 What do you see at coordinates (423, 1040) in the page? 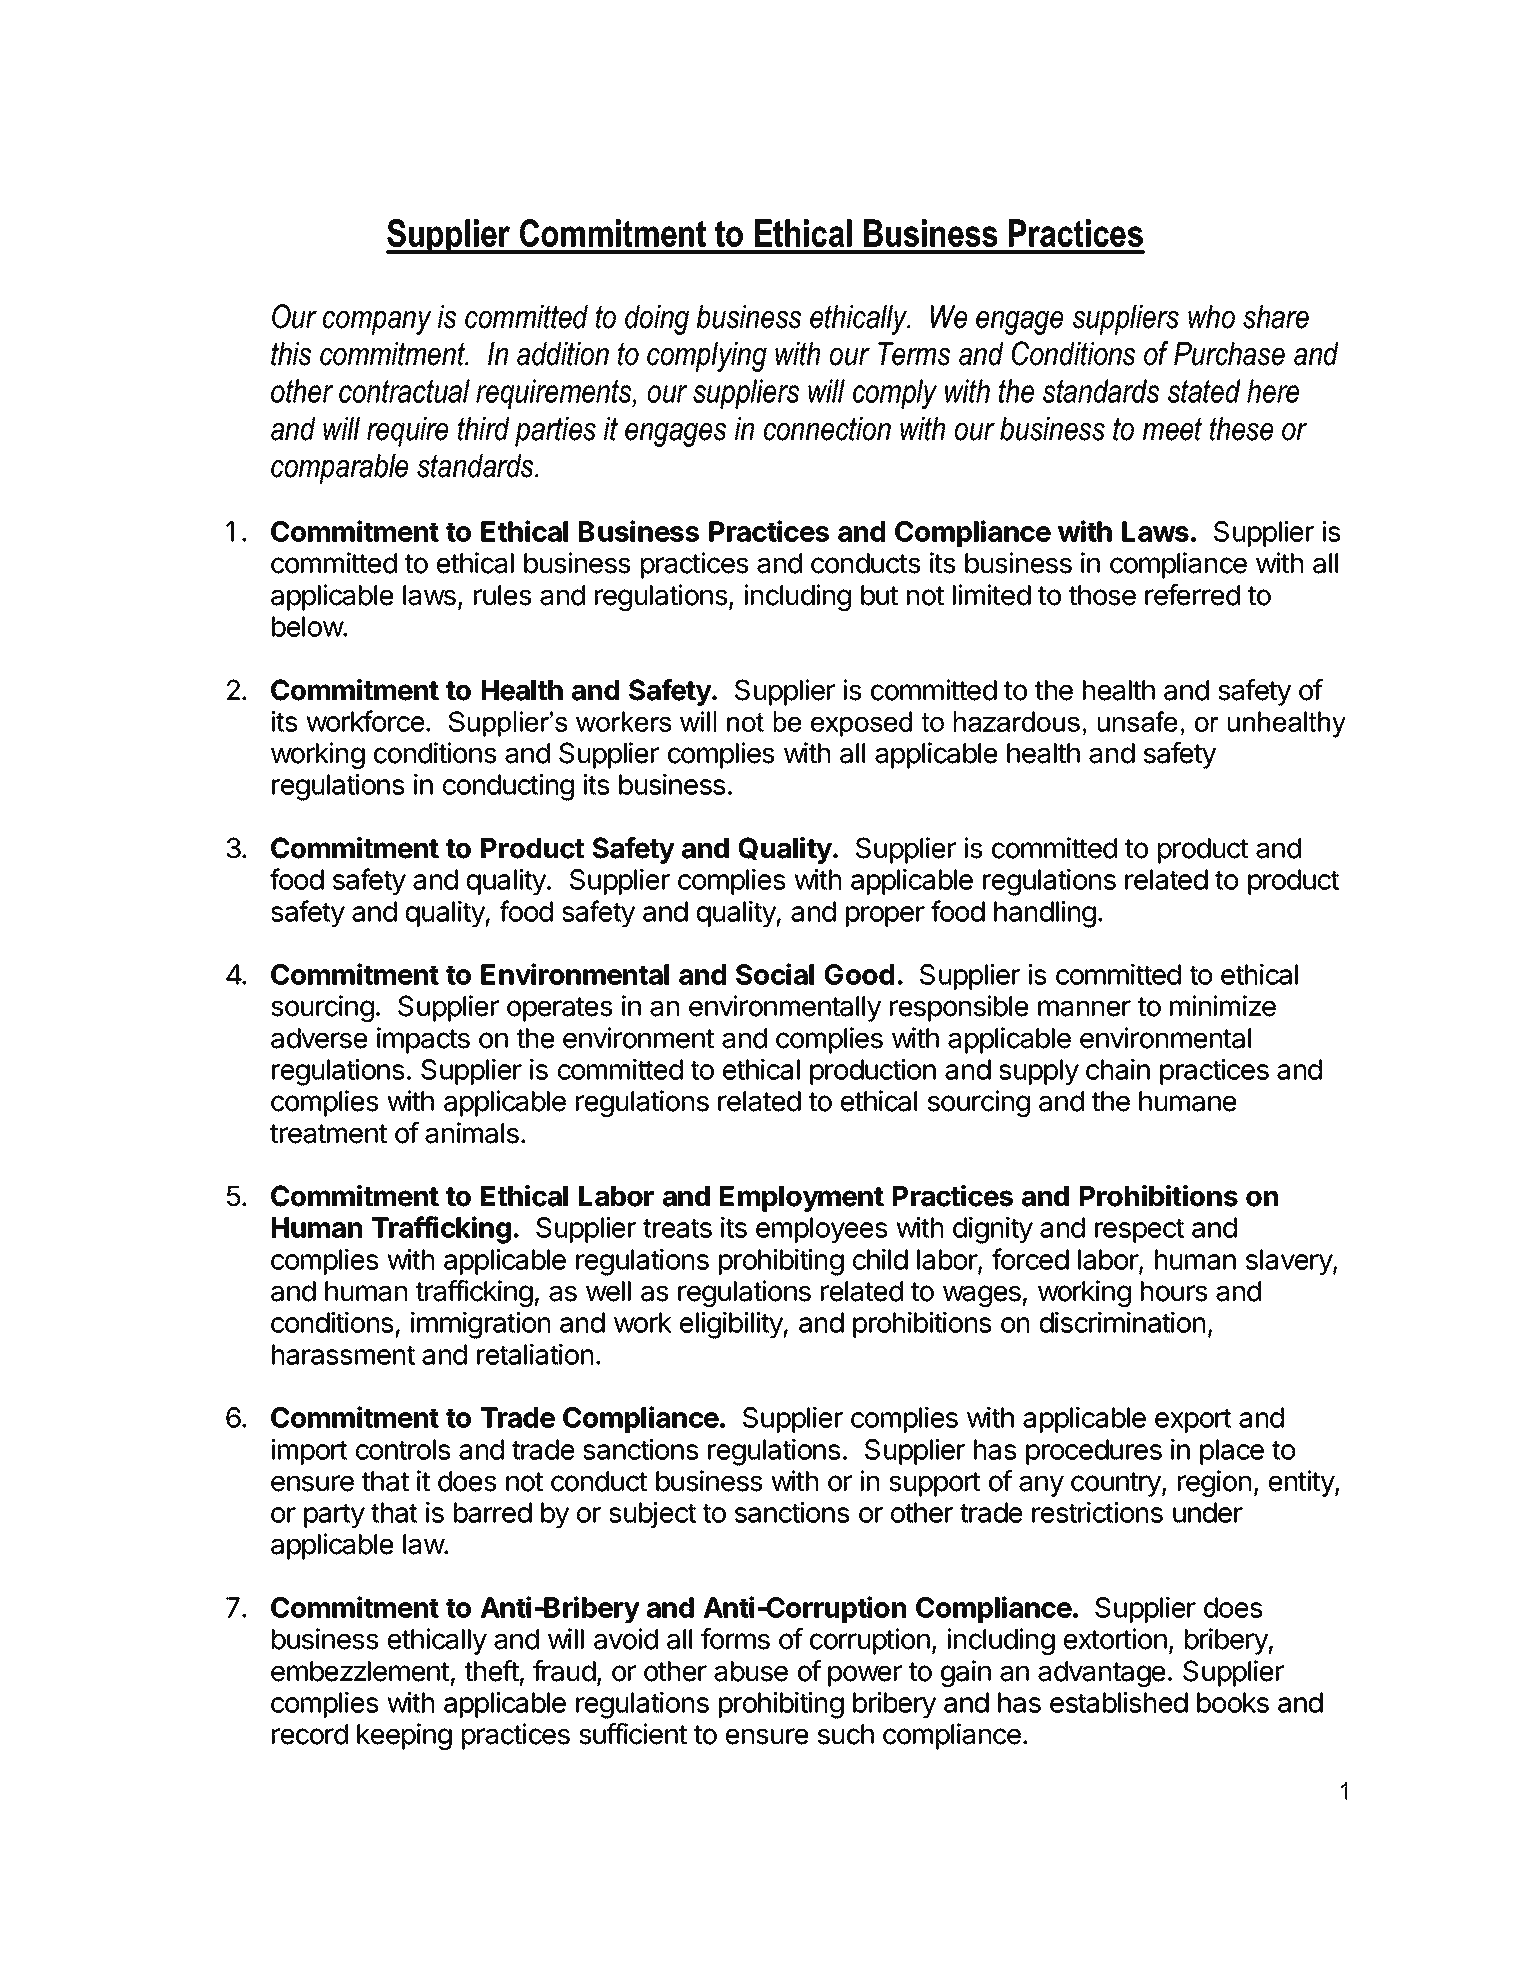
I see `impacts` at bounding box center [423, 1040].
